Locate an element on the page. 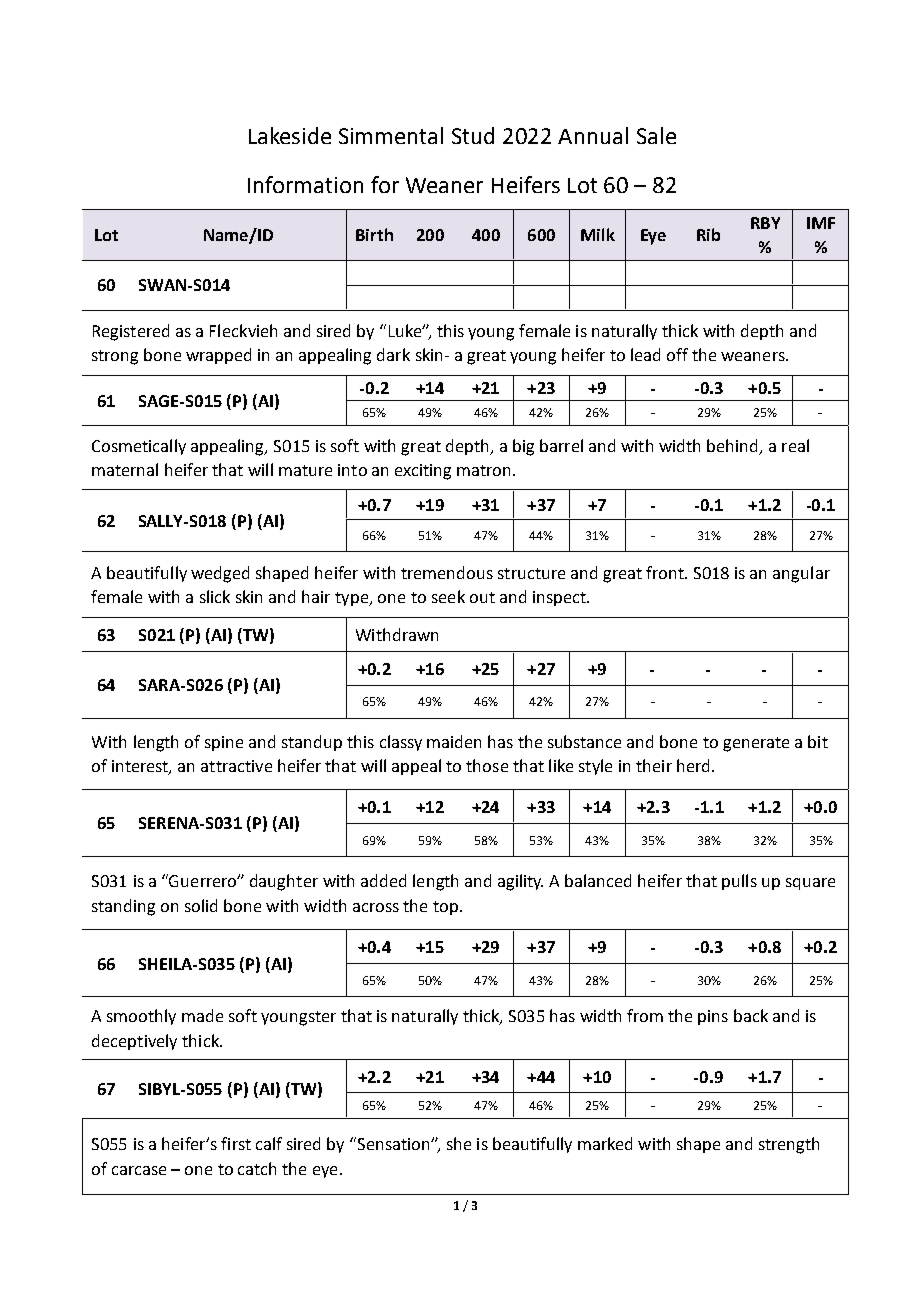 This page has width=924, height=1308. pulls is located at coordinates (739, 882).
